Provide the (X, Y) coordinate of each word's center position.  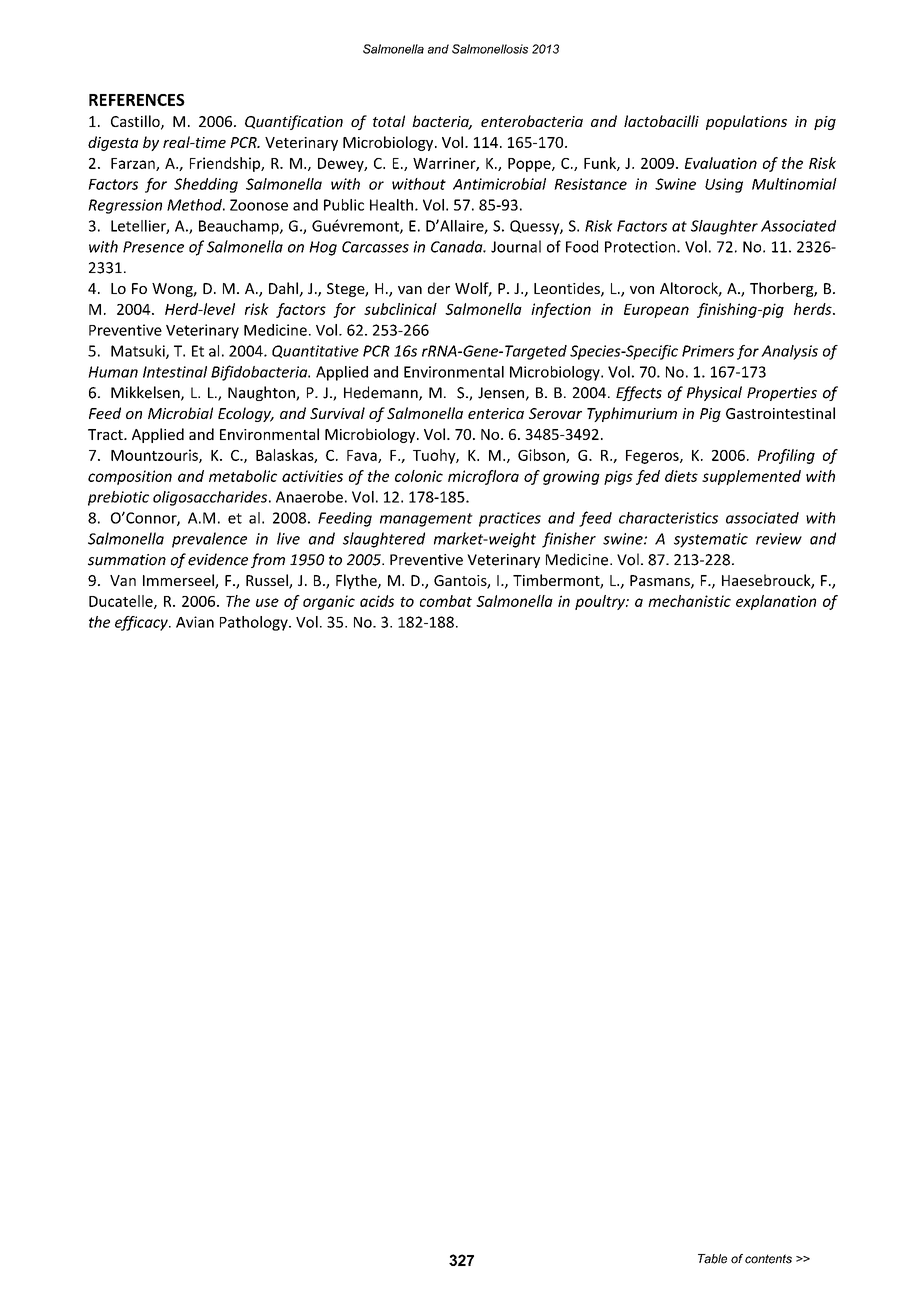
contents (768, 1259)
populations (746, 122)
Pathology (255, 623)
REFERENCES (137, 100)
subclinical (400, 309)
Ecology (245, 414)
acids (377, 601)
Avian (195, 622)
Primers (708, 351)
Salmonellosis (490, 49)
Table (712, 1259)
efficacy (142, 623)
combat (446, 601)
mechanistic (689, 601)
